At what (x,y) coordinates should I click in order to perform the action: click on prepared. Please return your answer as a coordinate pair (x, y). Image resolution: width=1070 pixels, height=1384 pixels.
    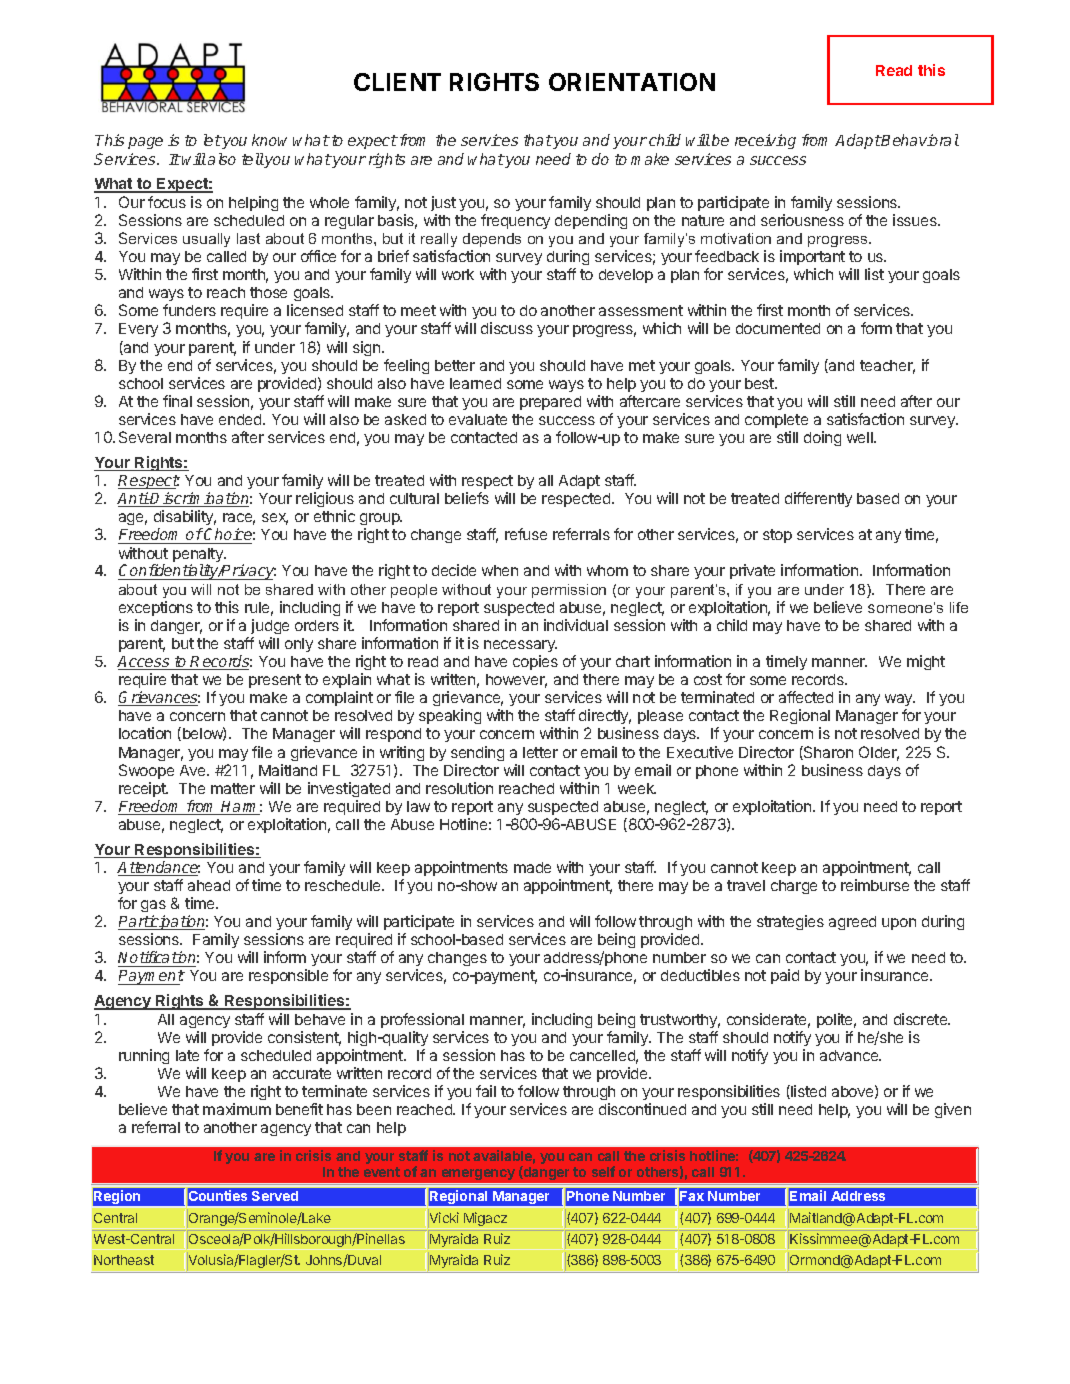
    Looking at the image, I should click on (550, 403).
